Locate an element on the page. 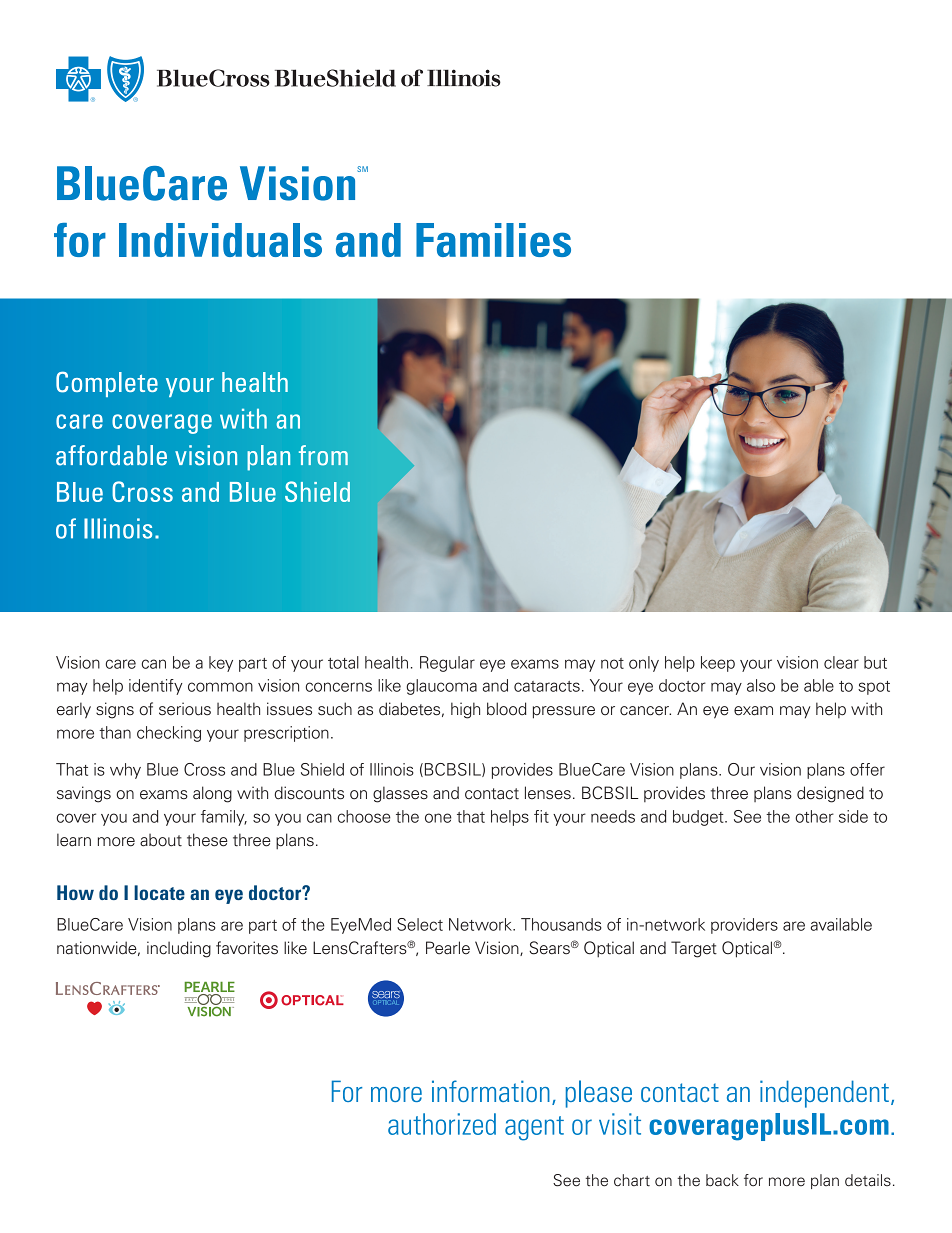 The image size is (952, 1233). back is located at coordinates (722, 1180).
